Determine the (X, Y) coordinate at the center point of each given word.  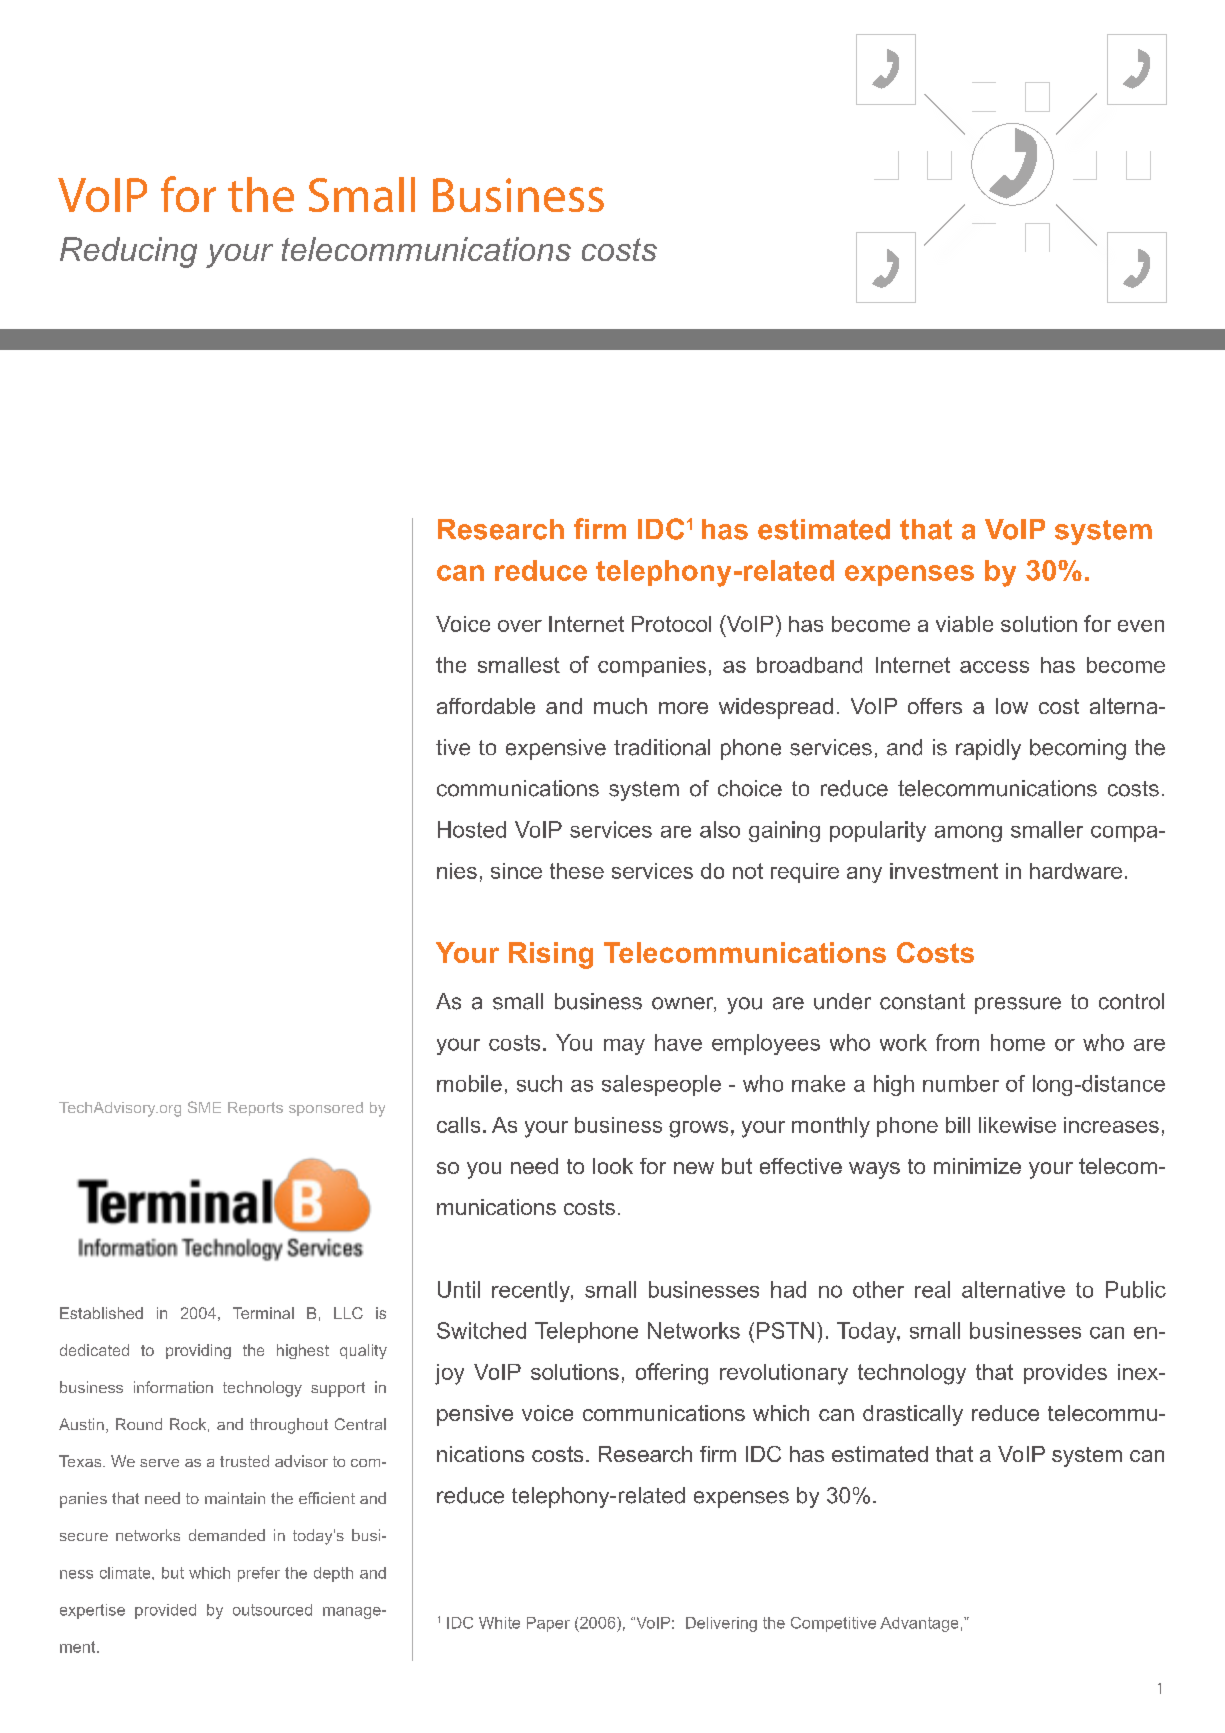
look (613, 1166)
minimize (977, 1166)
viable (964, 624)
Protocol (671, 624)
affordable (486, 706)
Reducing (128, 252)
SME (204, 1107)
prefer (259, 1574)
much (620, 706)
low (1012, 706)
